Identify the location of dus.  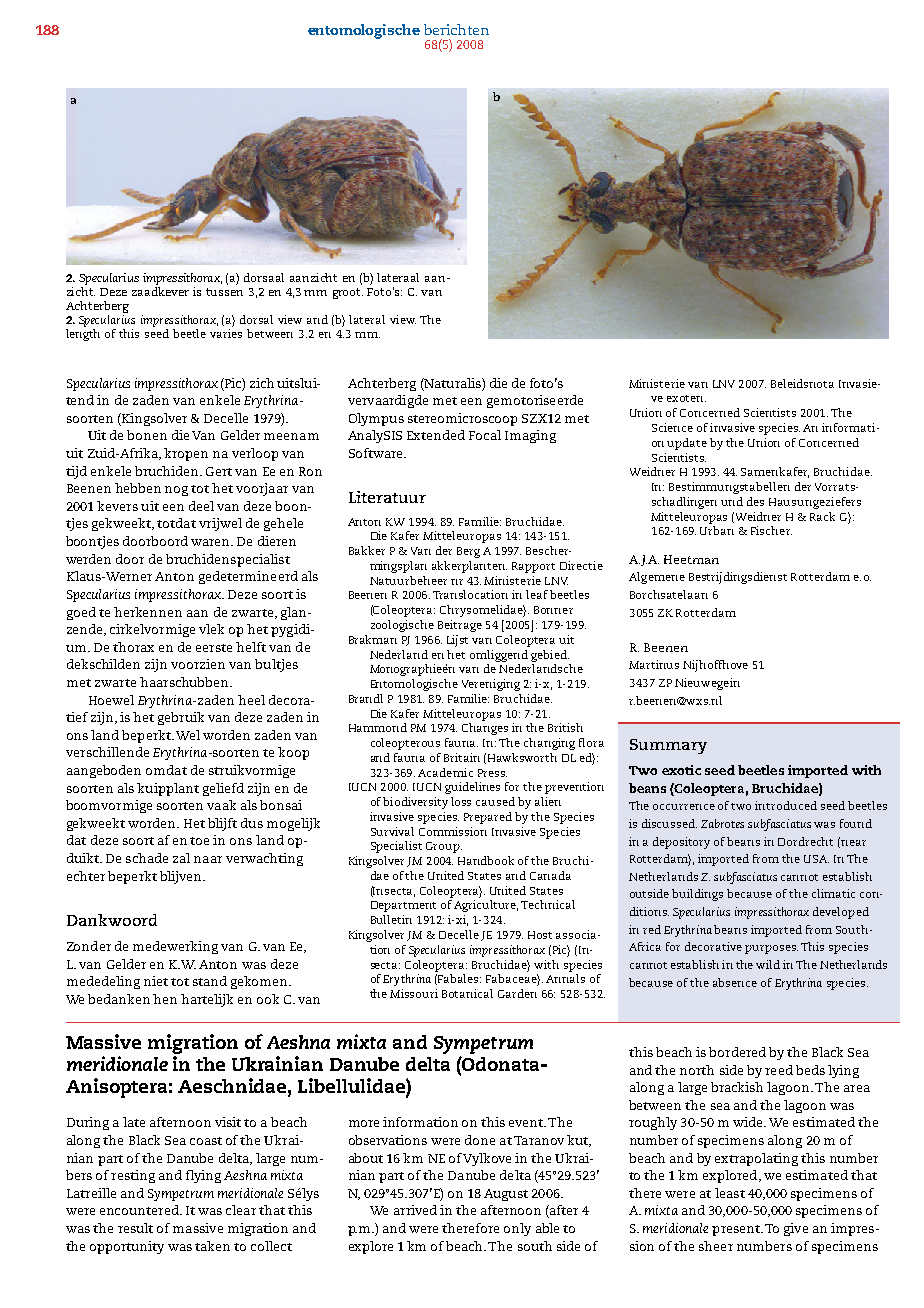
(252, 823).
